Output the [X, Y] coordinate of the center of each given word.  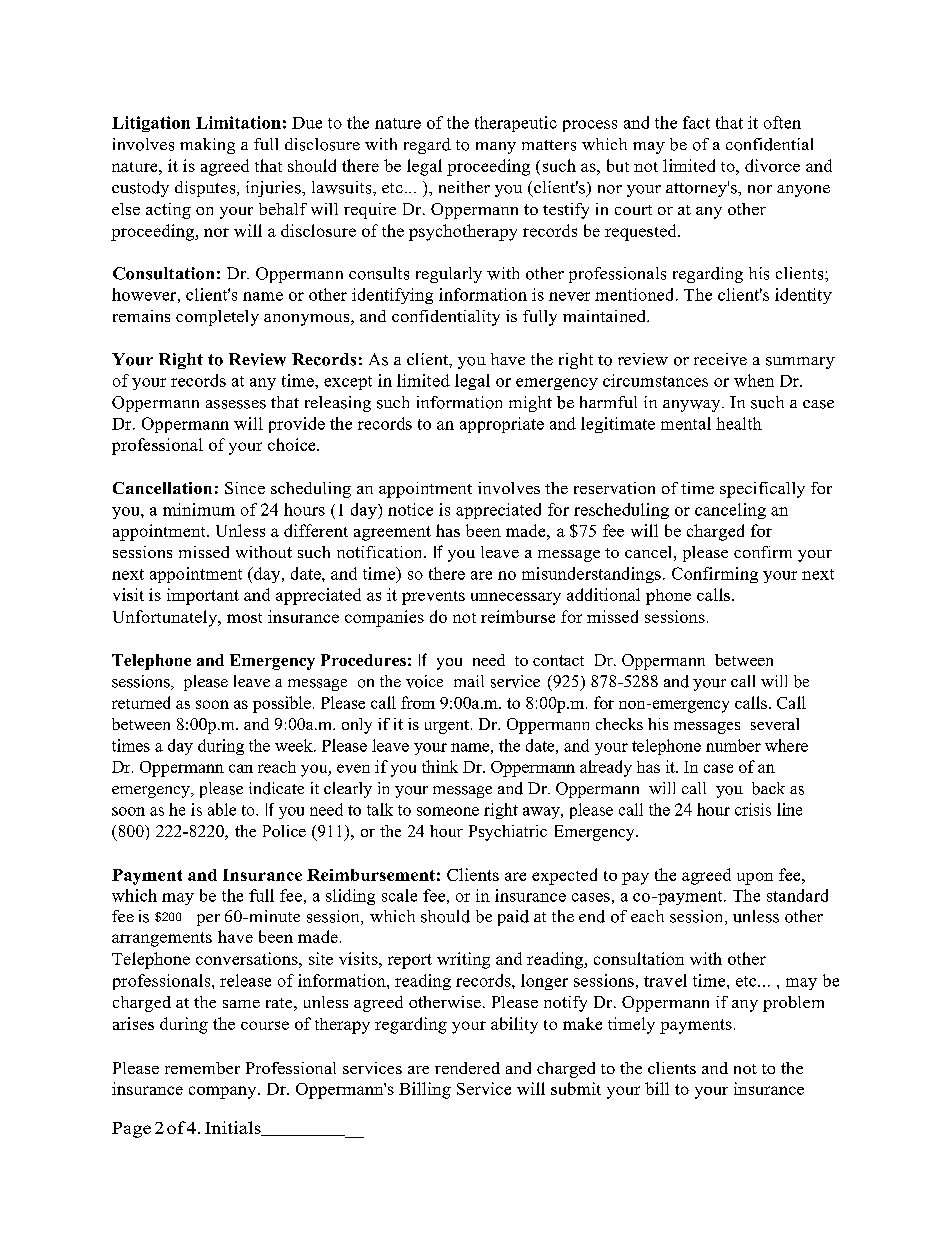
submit [576, 1088]
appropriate [502, 425]
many [496, 148]
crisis [753, 809]
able [222, 809]
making [207, 146]
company [224, 1092]
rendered [467, 1068]
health [739, 423]
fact [696, 122]
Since [245, 488]
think [440, 766]
